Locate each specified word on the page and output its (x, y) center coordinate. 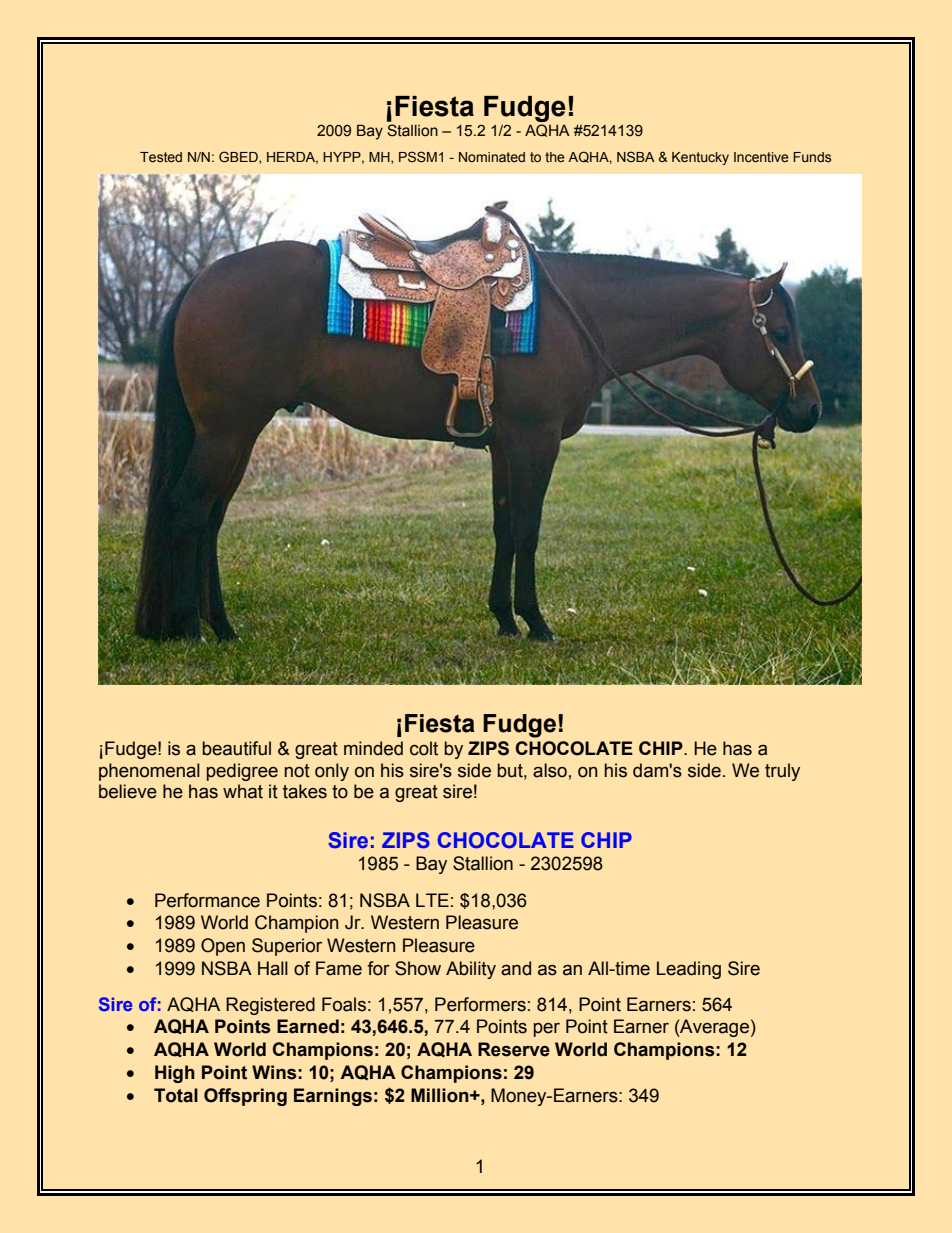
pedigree (242, 772)
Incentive (761, 157)
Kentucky (700, 158)
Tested (161, 157)
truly (782, 772)
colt (424, 748)
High (175, 1074)
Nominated (492, 157)
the (555, 157)
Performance (207, 900)
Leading (689, 970)
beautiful (236, 748)
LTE (432, 900)
